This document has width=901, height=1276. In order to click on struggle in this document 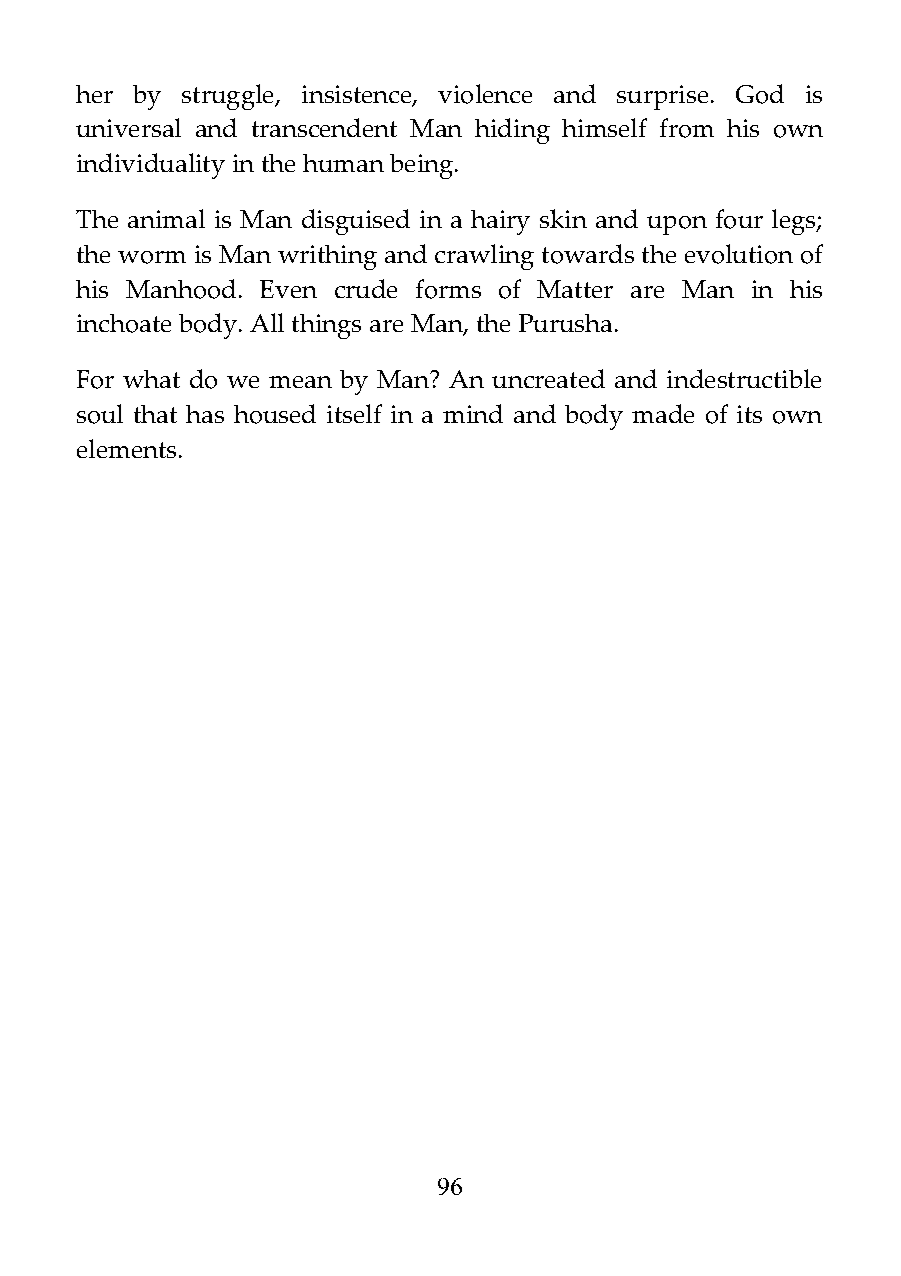, I will do `click(229, 97)`.
